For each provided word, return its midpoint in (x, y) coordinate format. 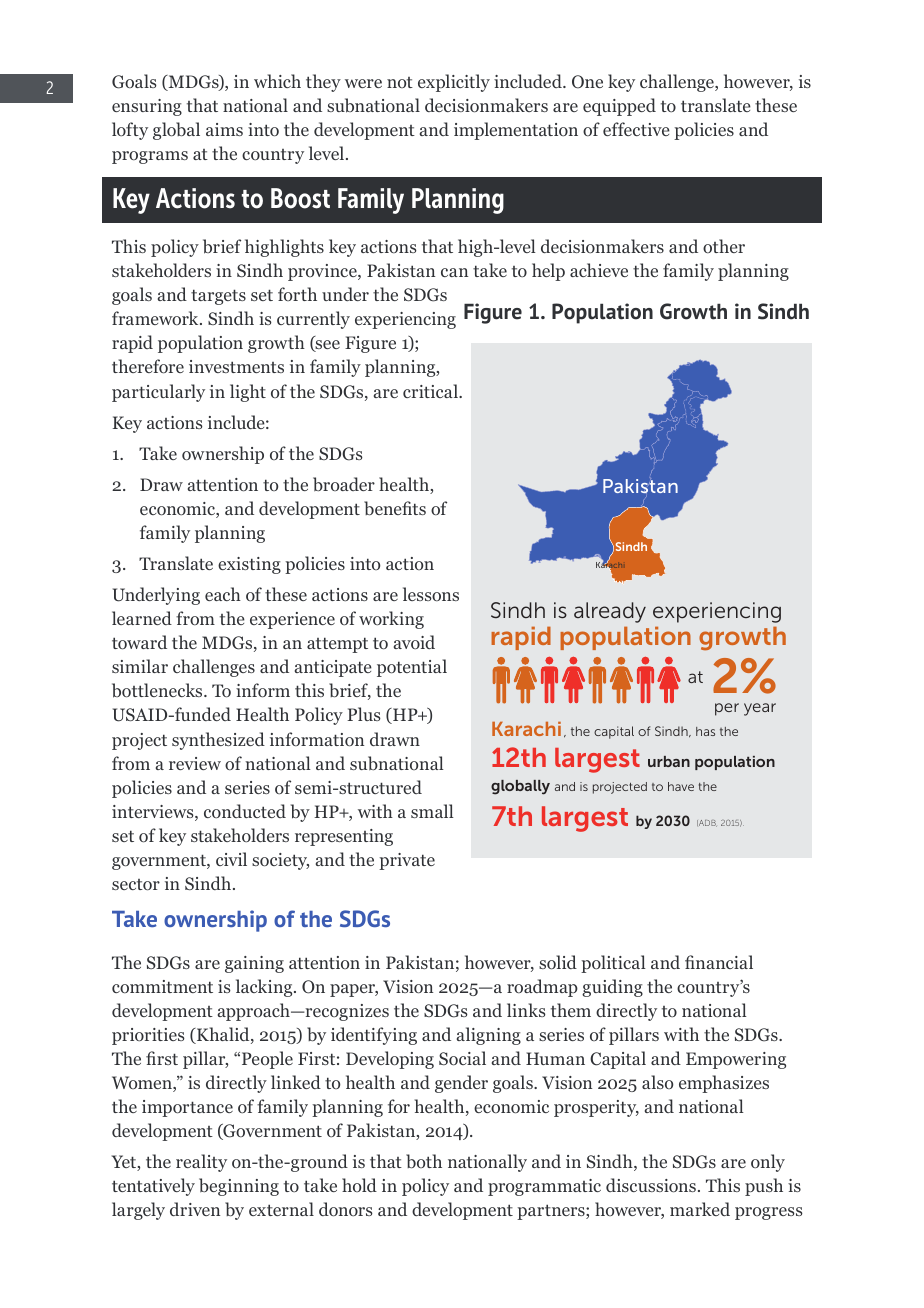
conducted (245, 811)
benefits (395, 508)
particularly (158, 393)
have (681, 786)
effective (636, 129)
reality (201, 1163)
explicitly (454, 83)
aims (224, 129)
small (432, 811)
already (610, 612)
